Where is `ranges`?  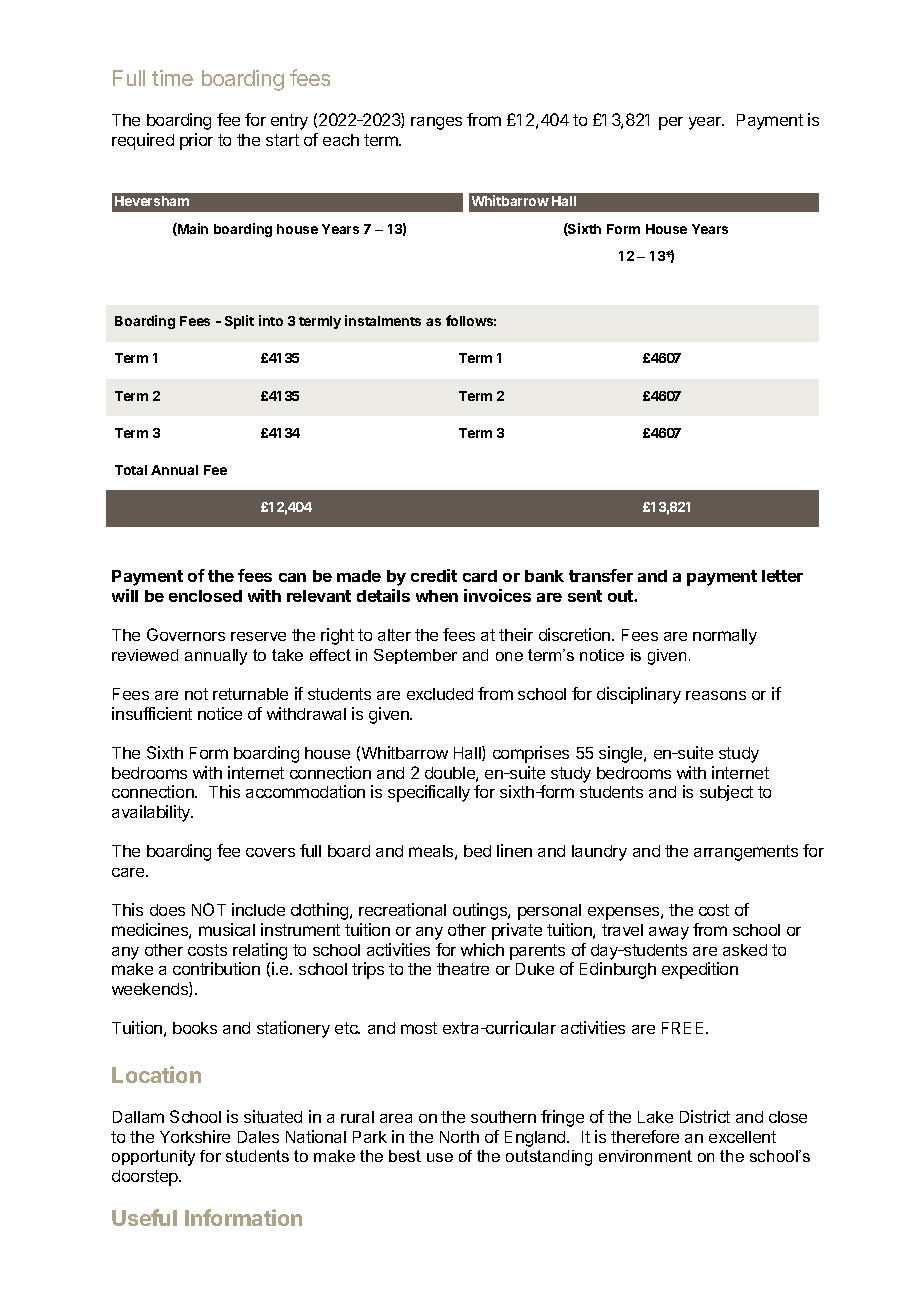
ranges is located at coordinates (436, 123).
